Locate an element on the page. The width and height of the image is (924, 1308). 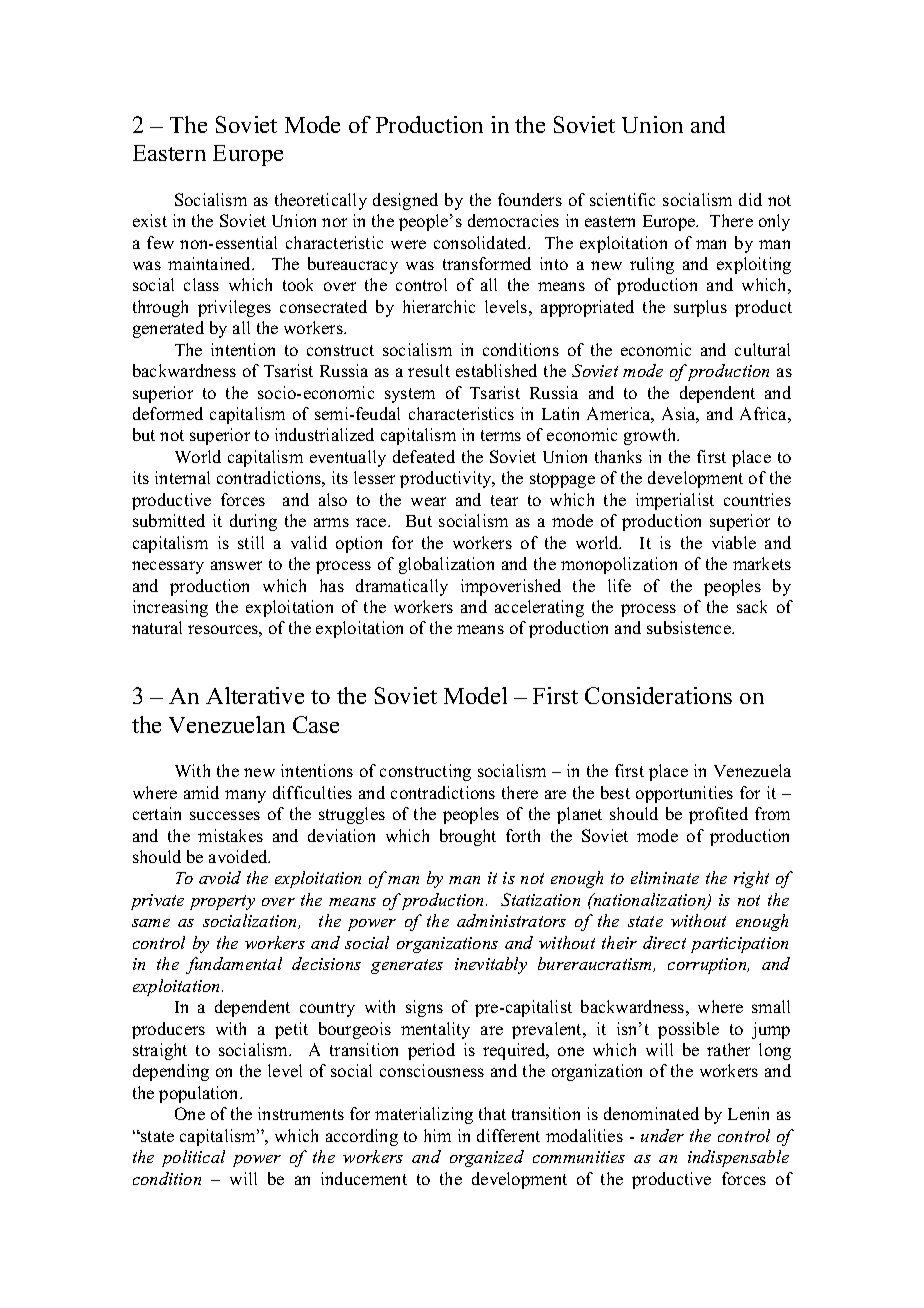
still is located at coordinates (251, 542).
